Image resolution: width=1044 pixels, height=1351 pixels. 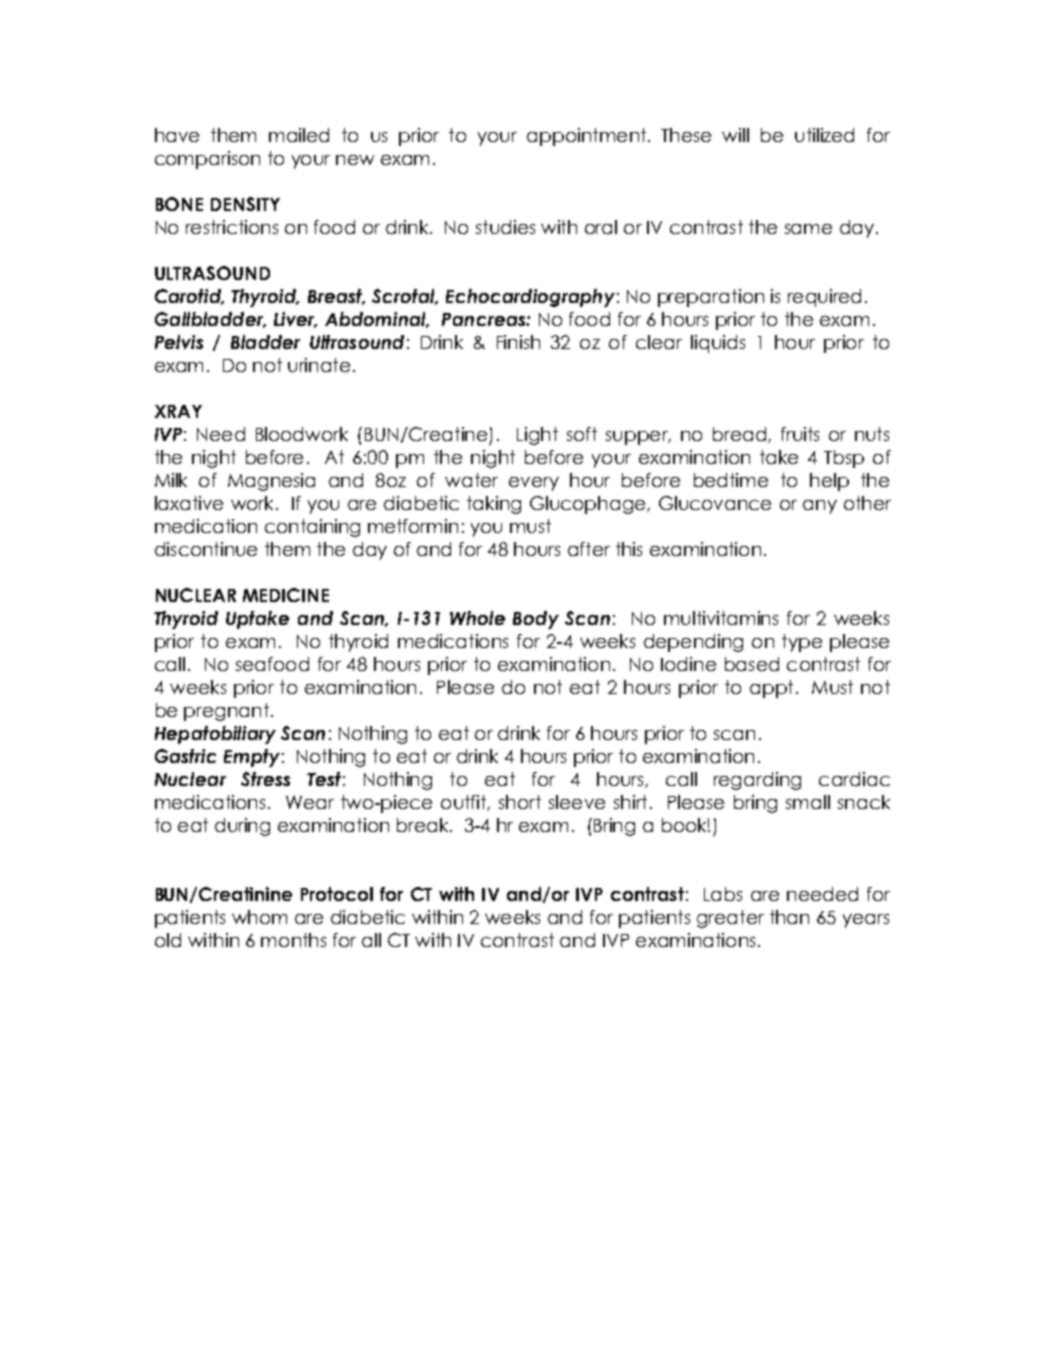 What do you see at coordinates (207, 160) in the document?
I see `comparison` at bounding box center [207, 160].
